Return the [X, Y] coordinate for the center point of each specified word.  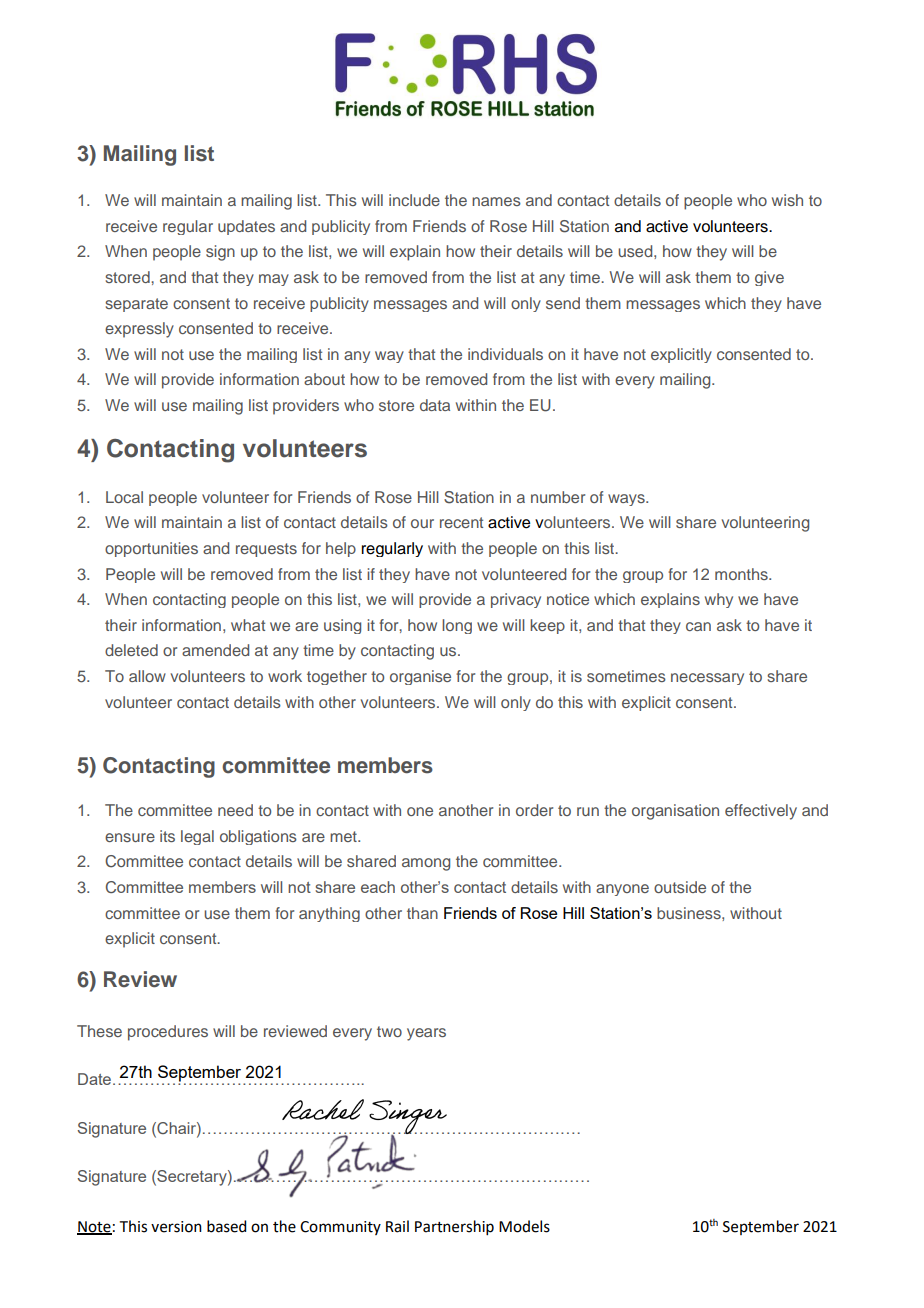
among [426, 864]
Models [524, 1226]
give [769, 278]
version [176, 1227]
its [167, 836]
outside [680, 887]
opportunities [151, 549]
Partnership [454, 1227]
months [742, 574]
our [422, 523]
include [414, 200]
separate [136, 305]
